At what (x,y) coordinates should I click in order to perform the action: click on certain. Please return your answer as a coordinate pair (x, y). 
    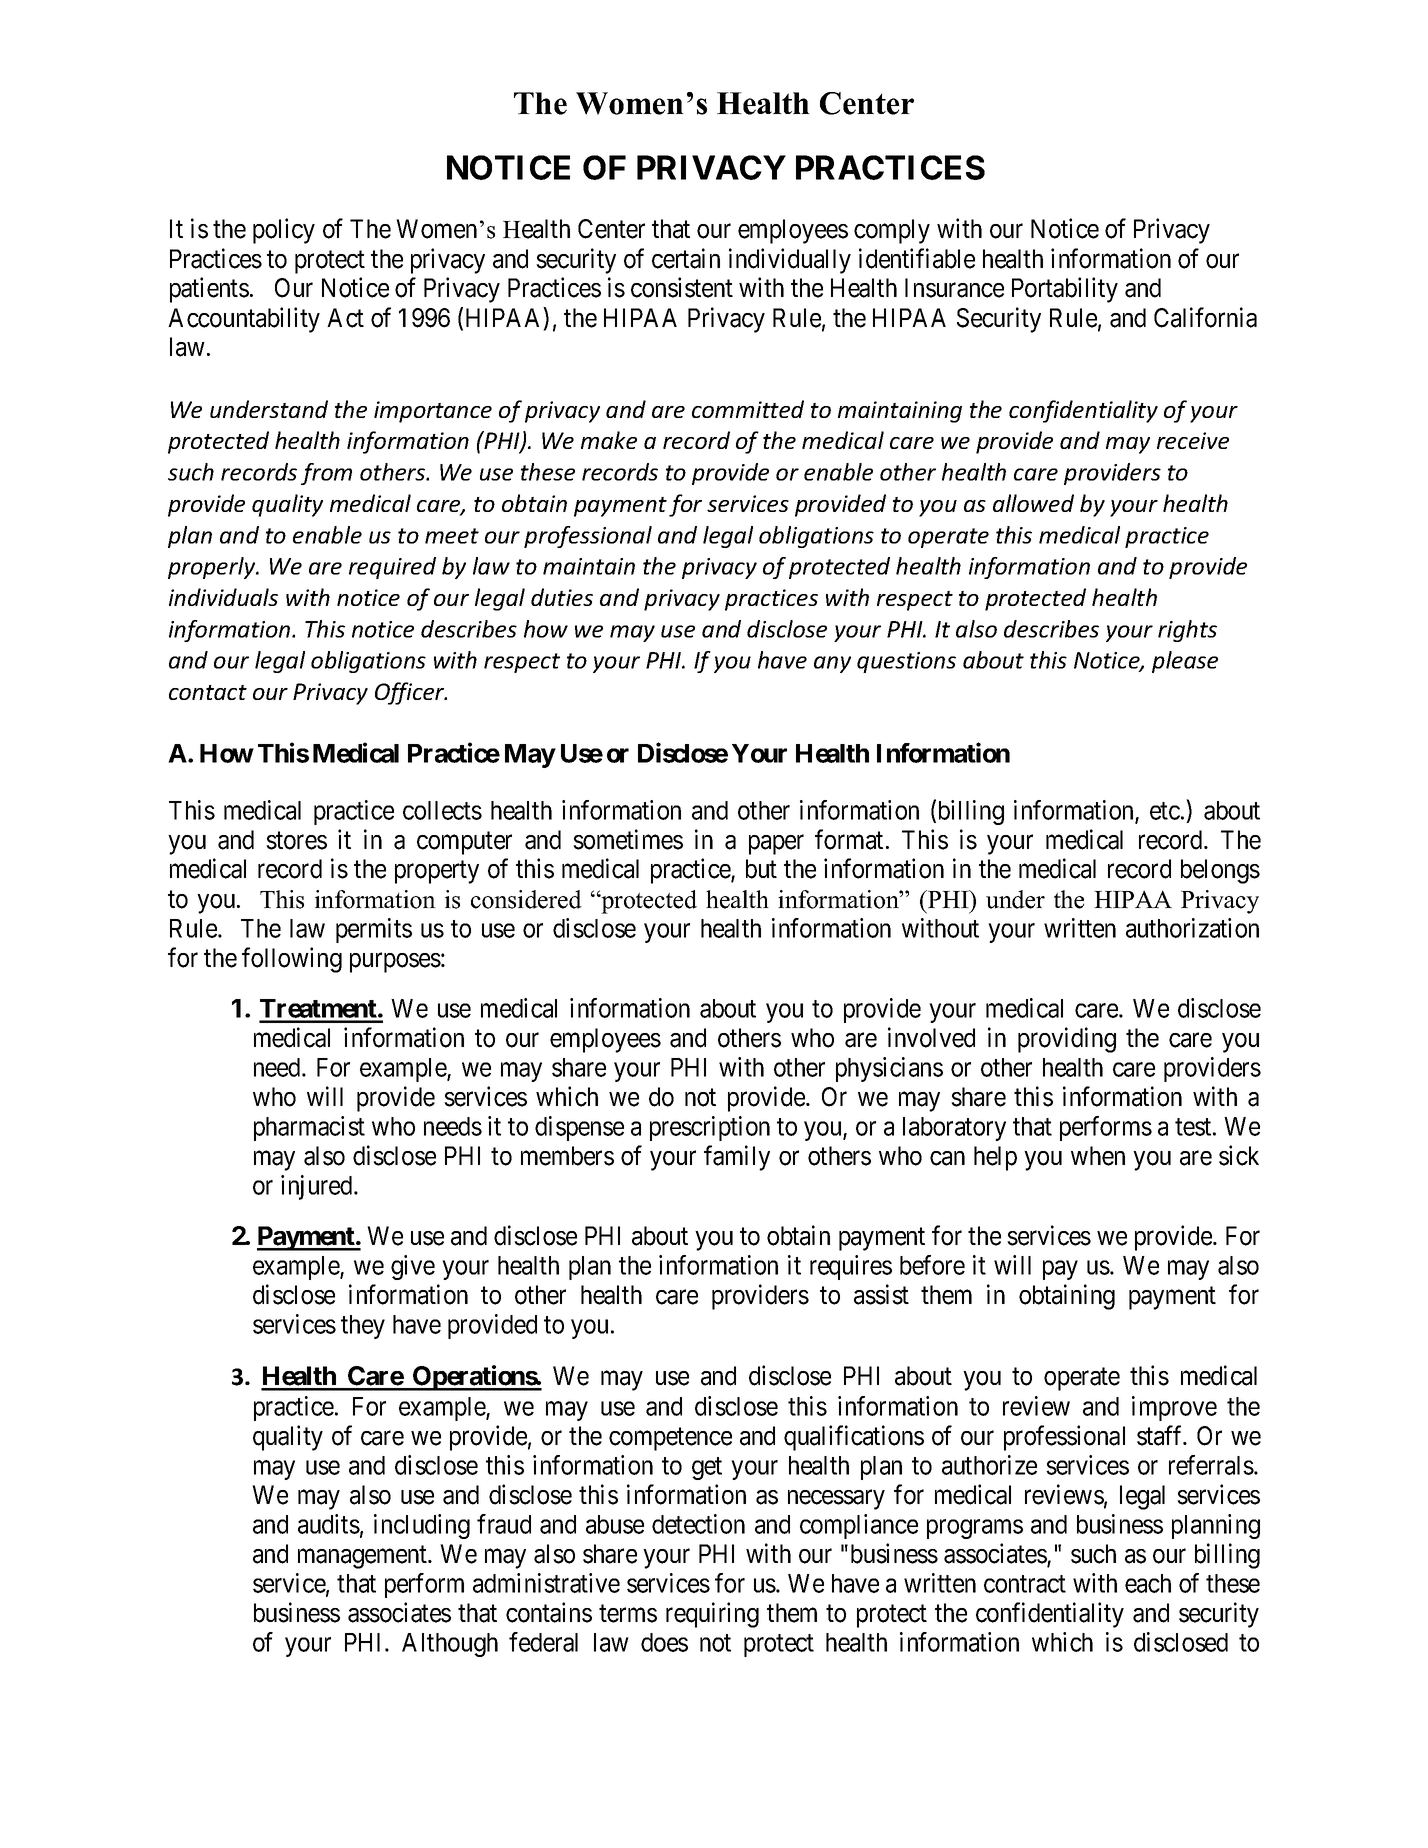
    Looking at the image, I should click on (686, 258).
